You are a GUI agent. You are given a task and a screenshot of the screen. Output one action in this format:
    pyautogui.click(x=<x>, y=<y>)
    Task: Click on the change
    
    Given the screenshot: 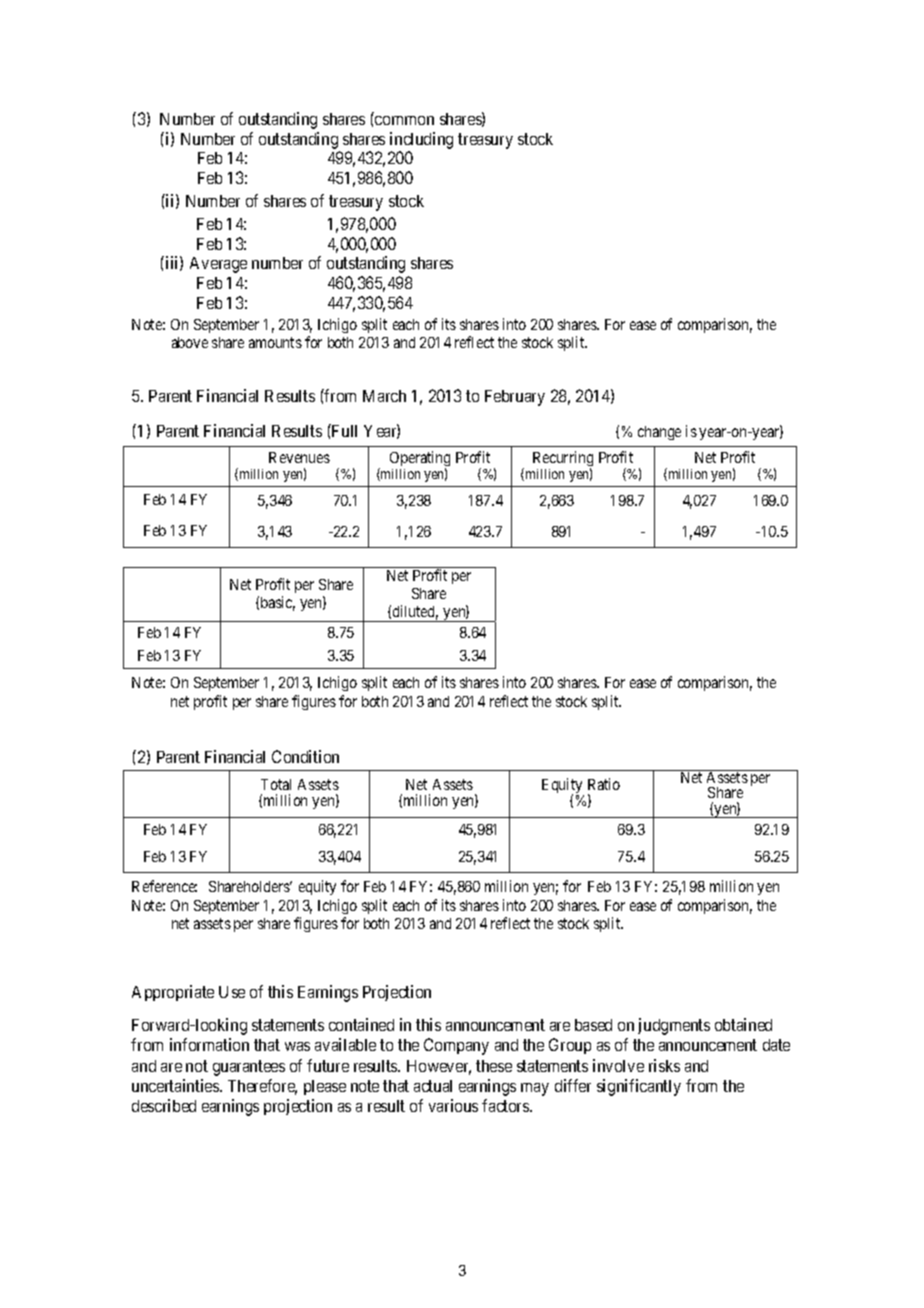 What is the action you would take?
    pyautogui.click(x=659, y=433)
